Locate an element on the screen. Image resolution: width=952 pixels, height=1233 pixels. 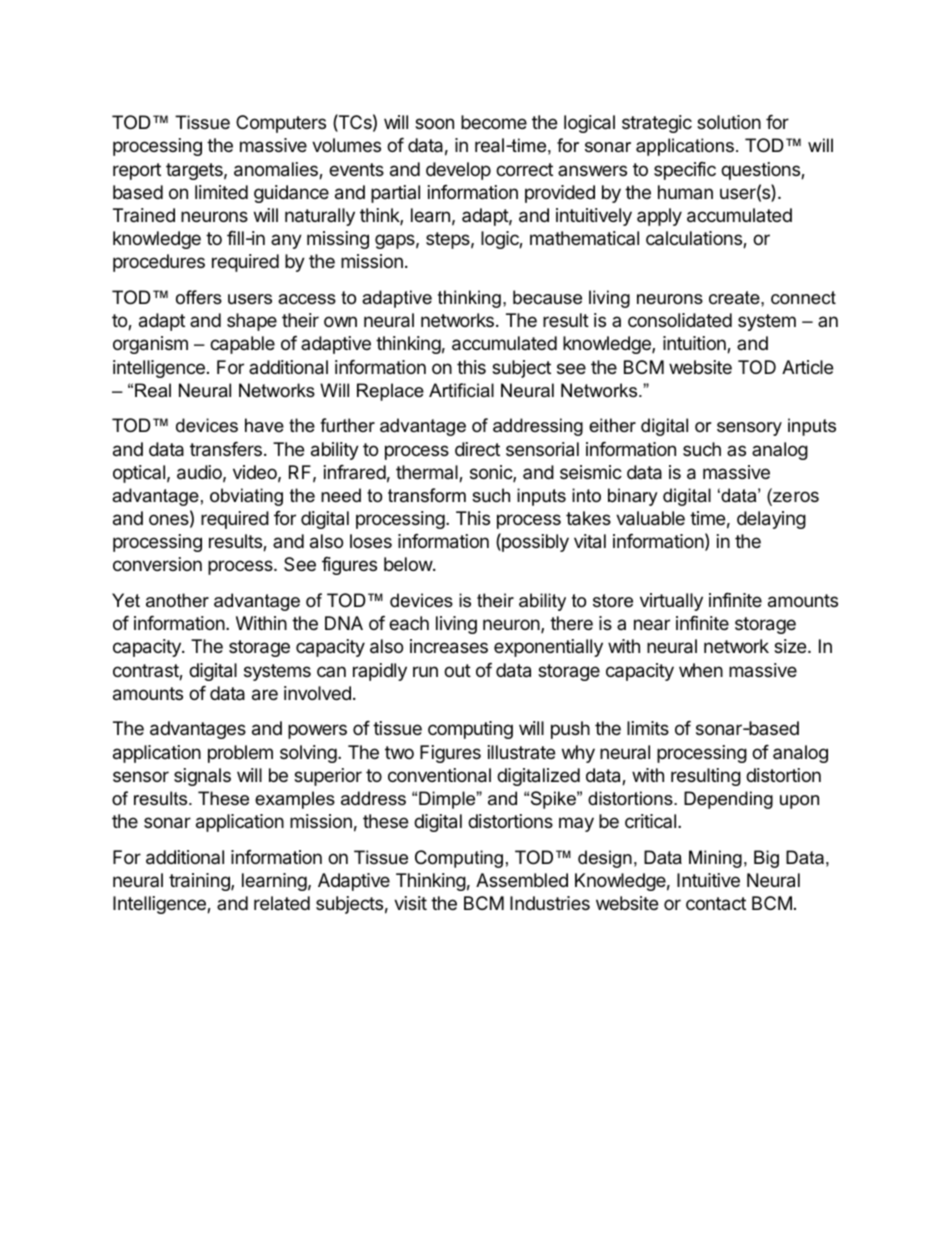
develop is located at coordinates (458, 171).
